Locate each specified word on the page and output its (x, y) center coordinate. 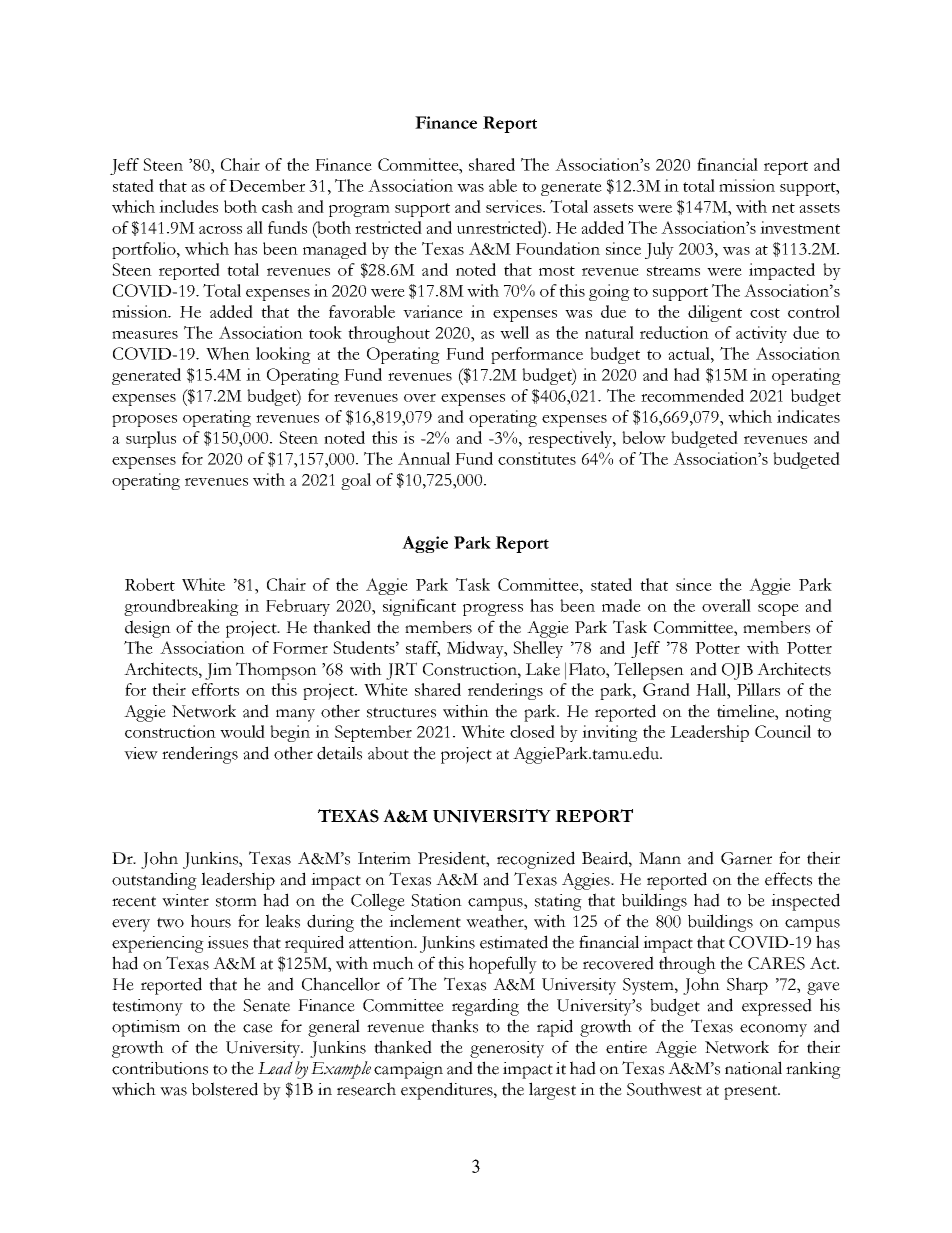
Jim (218, 671)
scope (778, 610)
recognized (536, 860)
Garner (746, 858)
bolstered (225, 1089)
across (220, 230)
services (515, 206)
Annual (424, 458)
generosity (507, 1049)
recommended (692, 395)
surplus (151, 439)
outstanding (154, 881)
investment (800, 227)
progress (493, 610)
